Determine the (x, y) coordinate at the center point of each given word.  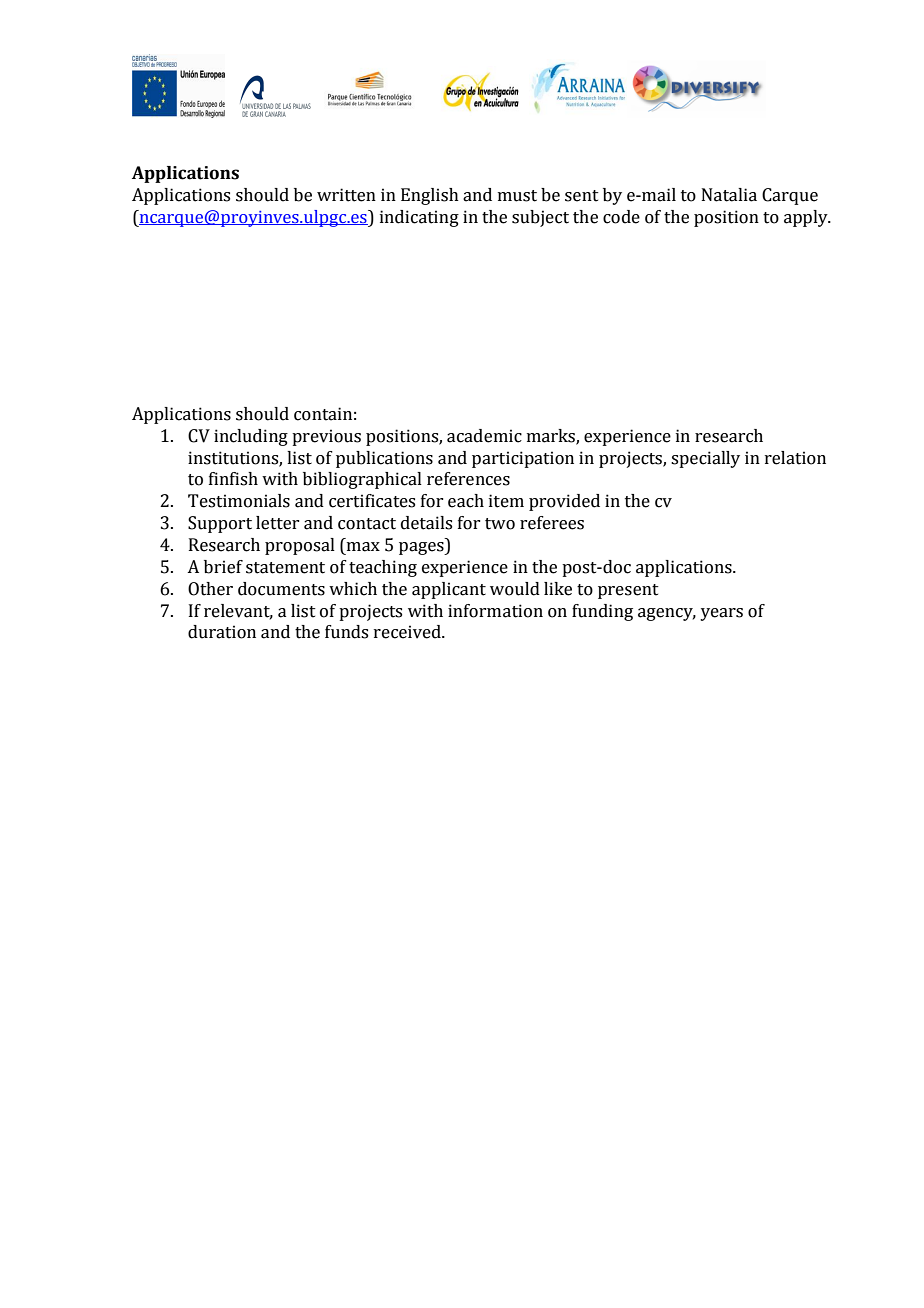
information (495, 611)
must (517, 196)
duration (222, 632)
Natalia (729, 195)
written (346, 195)
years (721, 614)
